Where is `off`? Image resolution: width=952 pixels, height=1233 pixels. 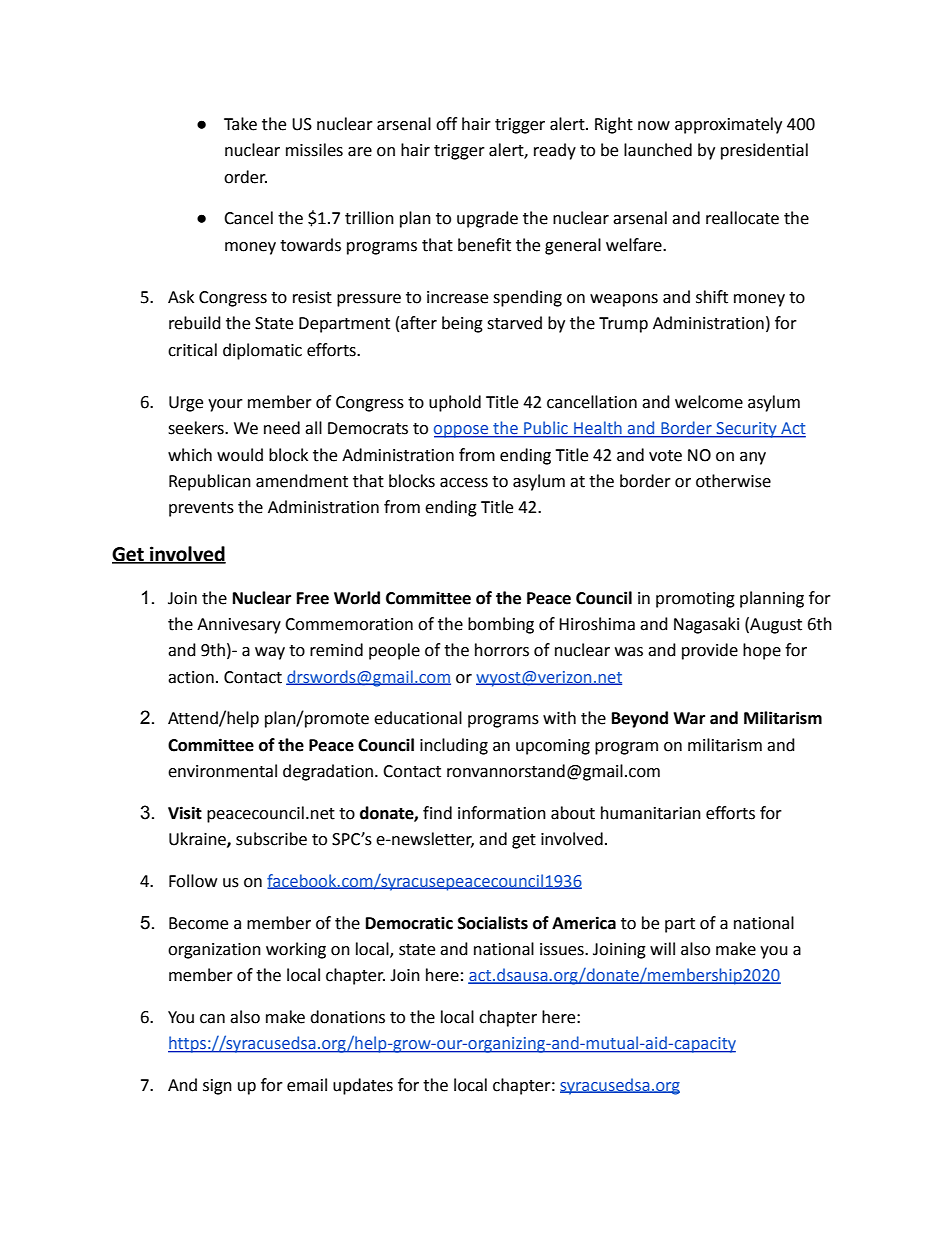
off is located at coordinates (446, 124).
